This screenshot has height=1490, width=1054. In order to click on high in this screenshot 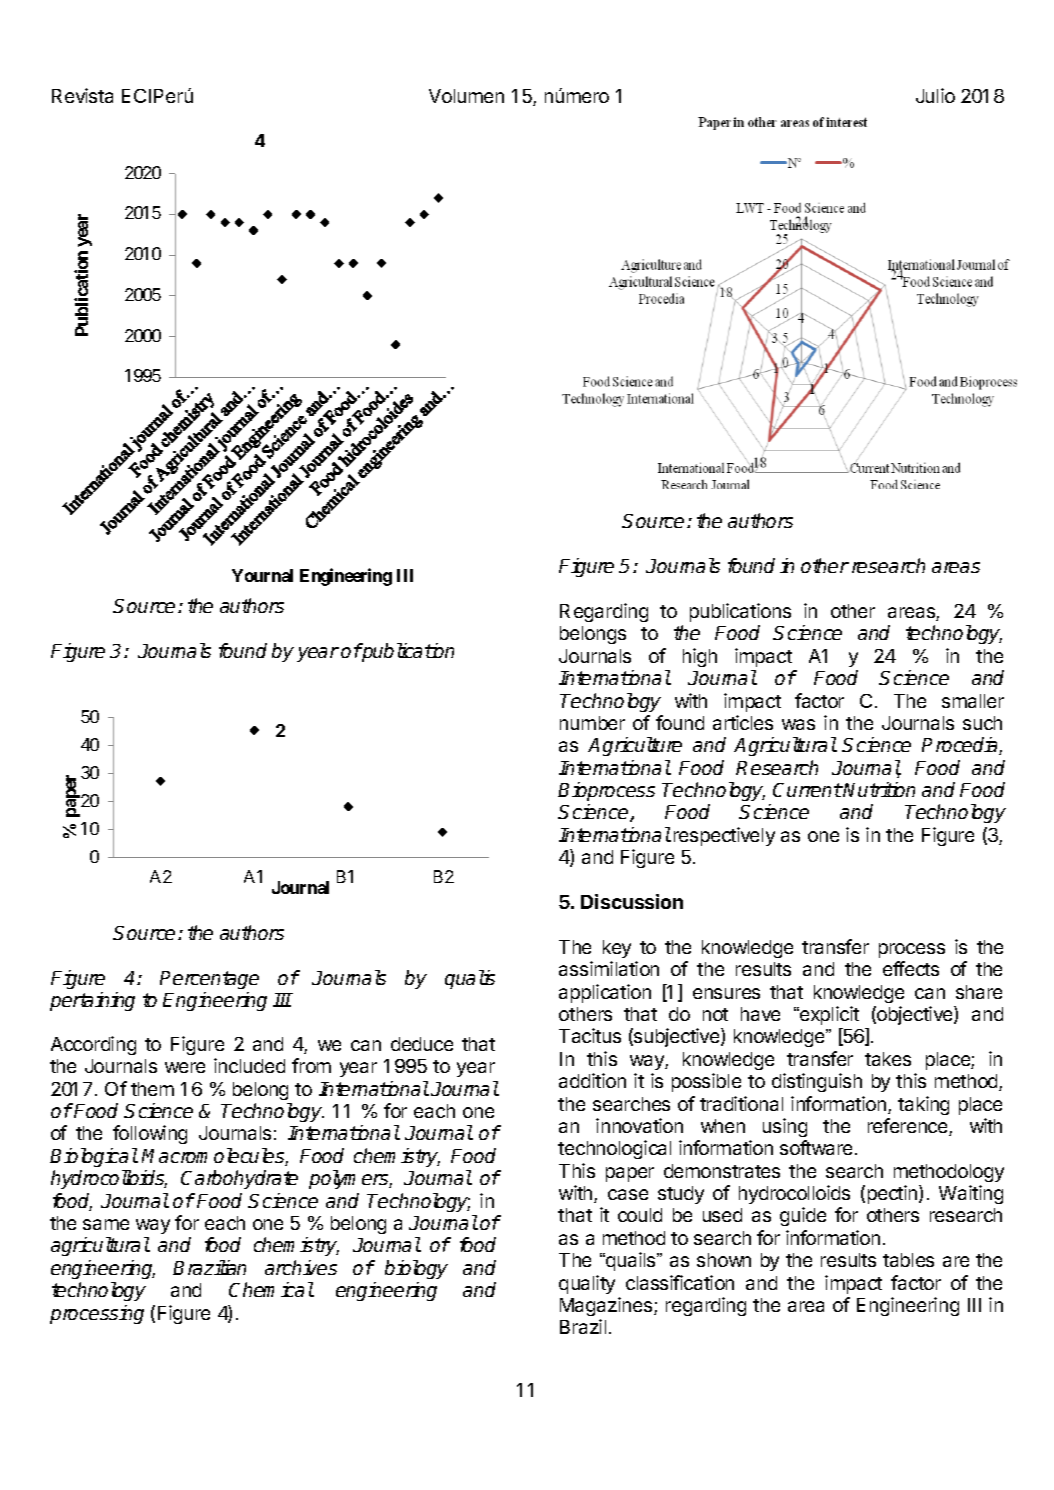, I will do `click(700, 657)`.
